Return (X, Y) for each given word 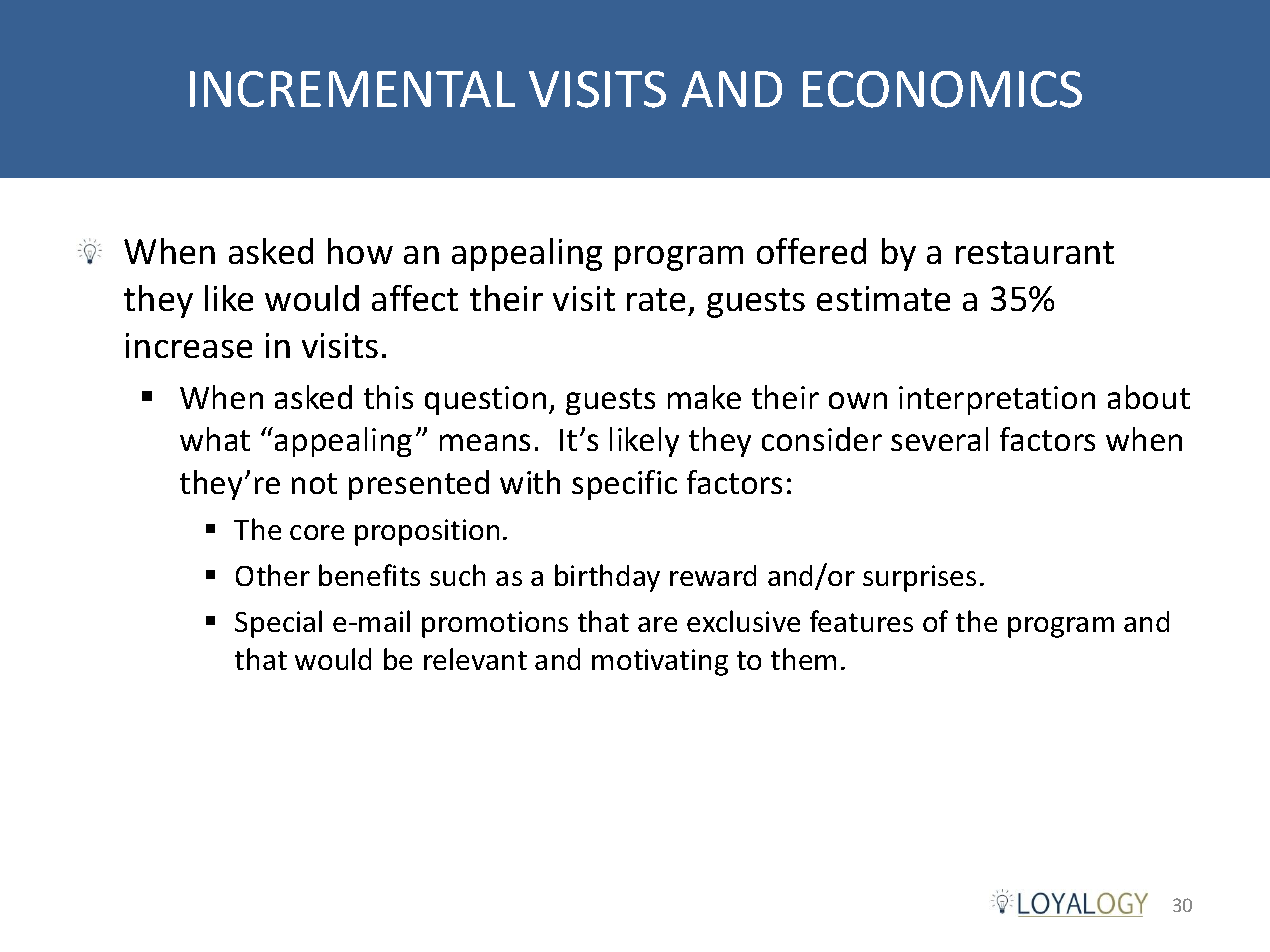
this (388, 397)
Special (278, 624)
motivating (660, 662)
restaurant (1035, 252)
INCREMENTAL (352, 89)
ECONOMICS (942, 89)
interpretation (997, 400)
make (704, 397)
